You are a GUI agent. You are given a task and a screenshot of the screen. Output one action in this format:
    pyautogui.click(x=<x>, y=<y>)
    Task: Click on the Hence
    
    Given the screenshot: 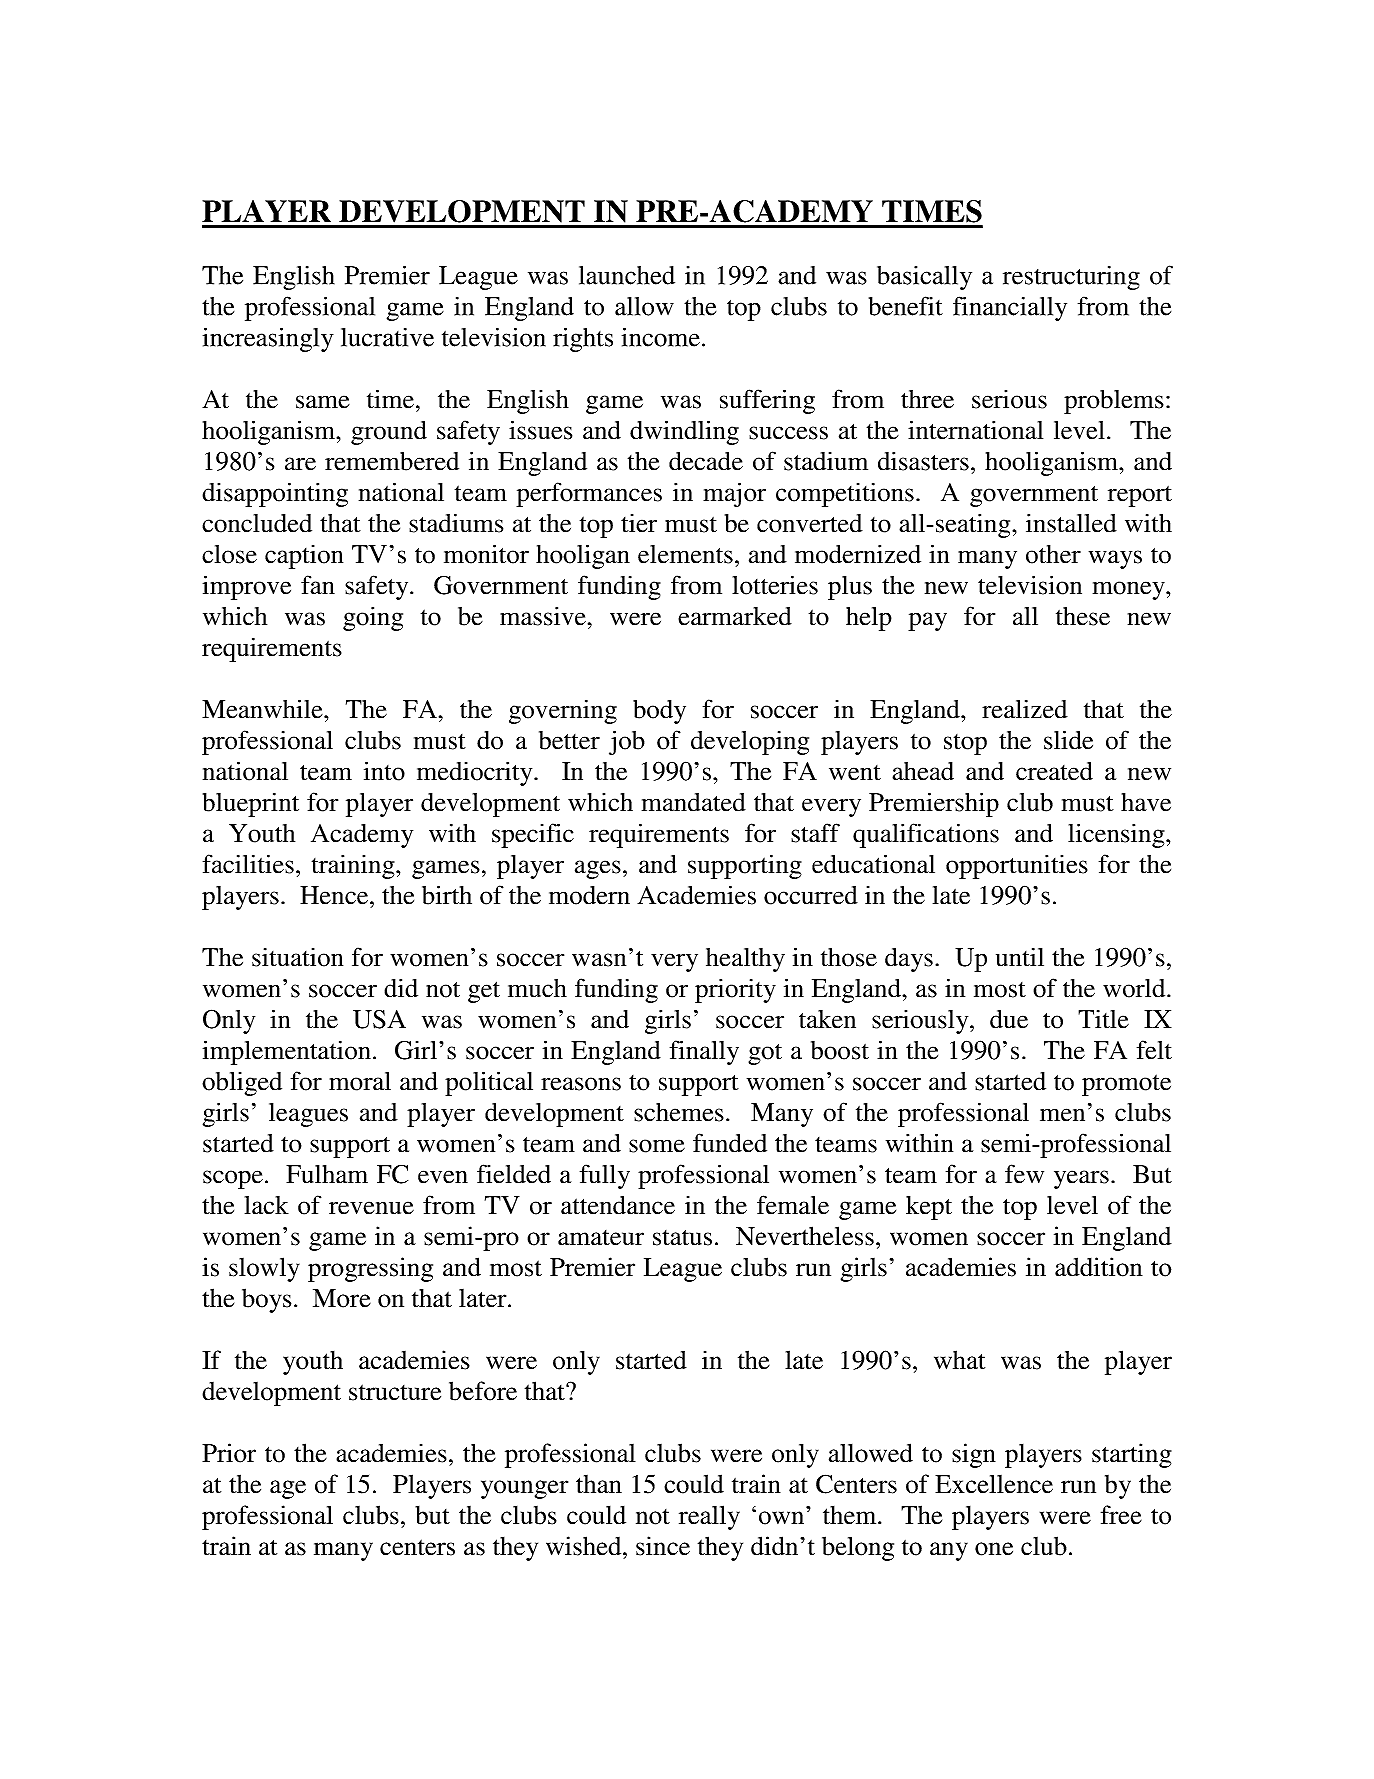 What is the action you would take?
    pyautogui.click(x=335, y=895)
